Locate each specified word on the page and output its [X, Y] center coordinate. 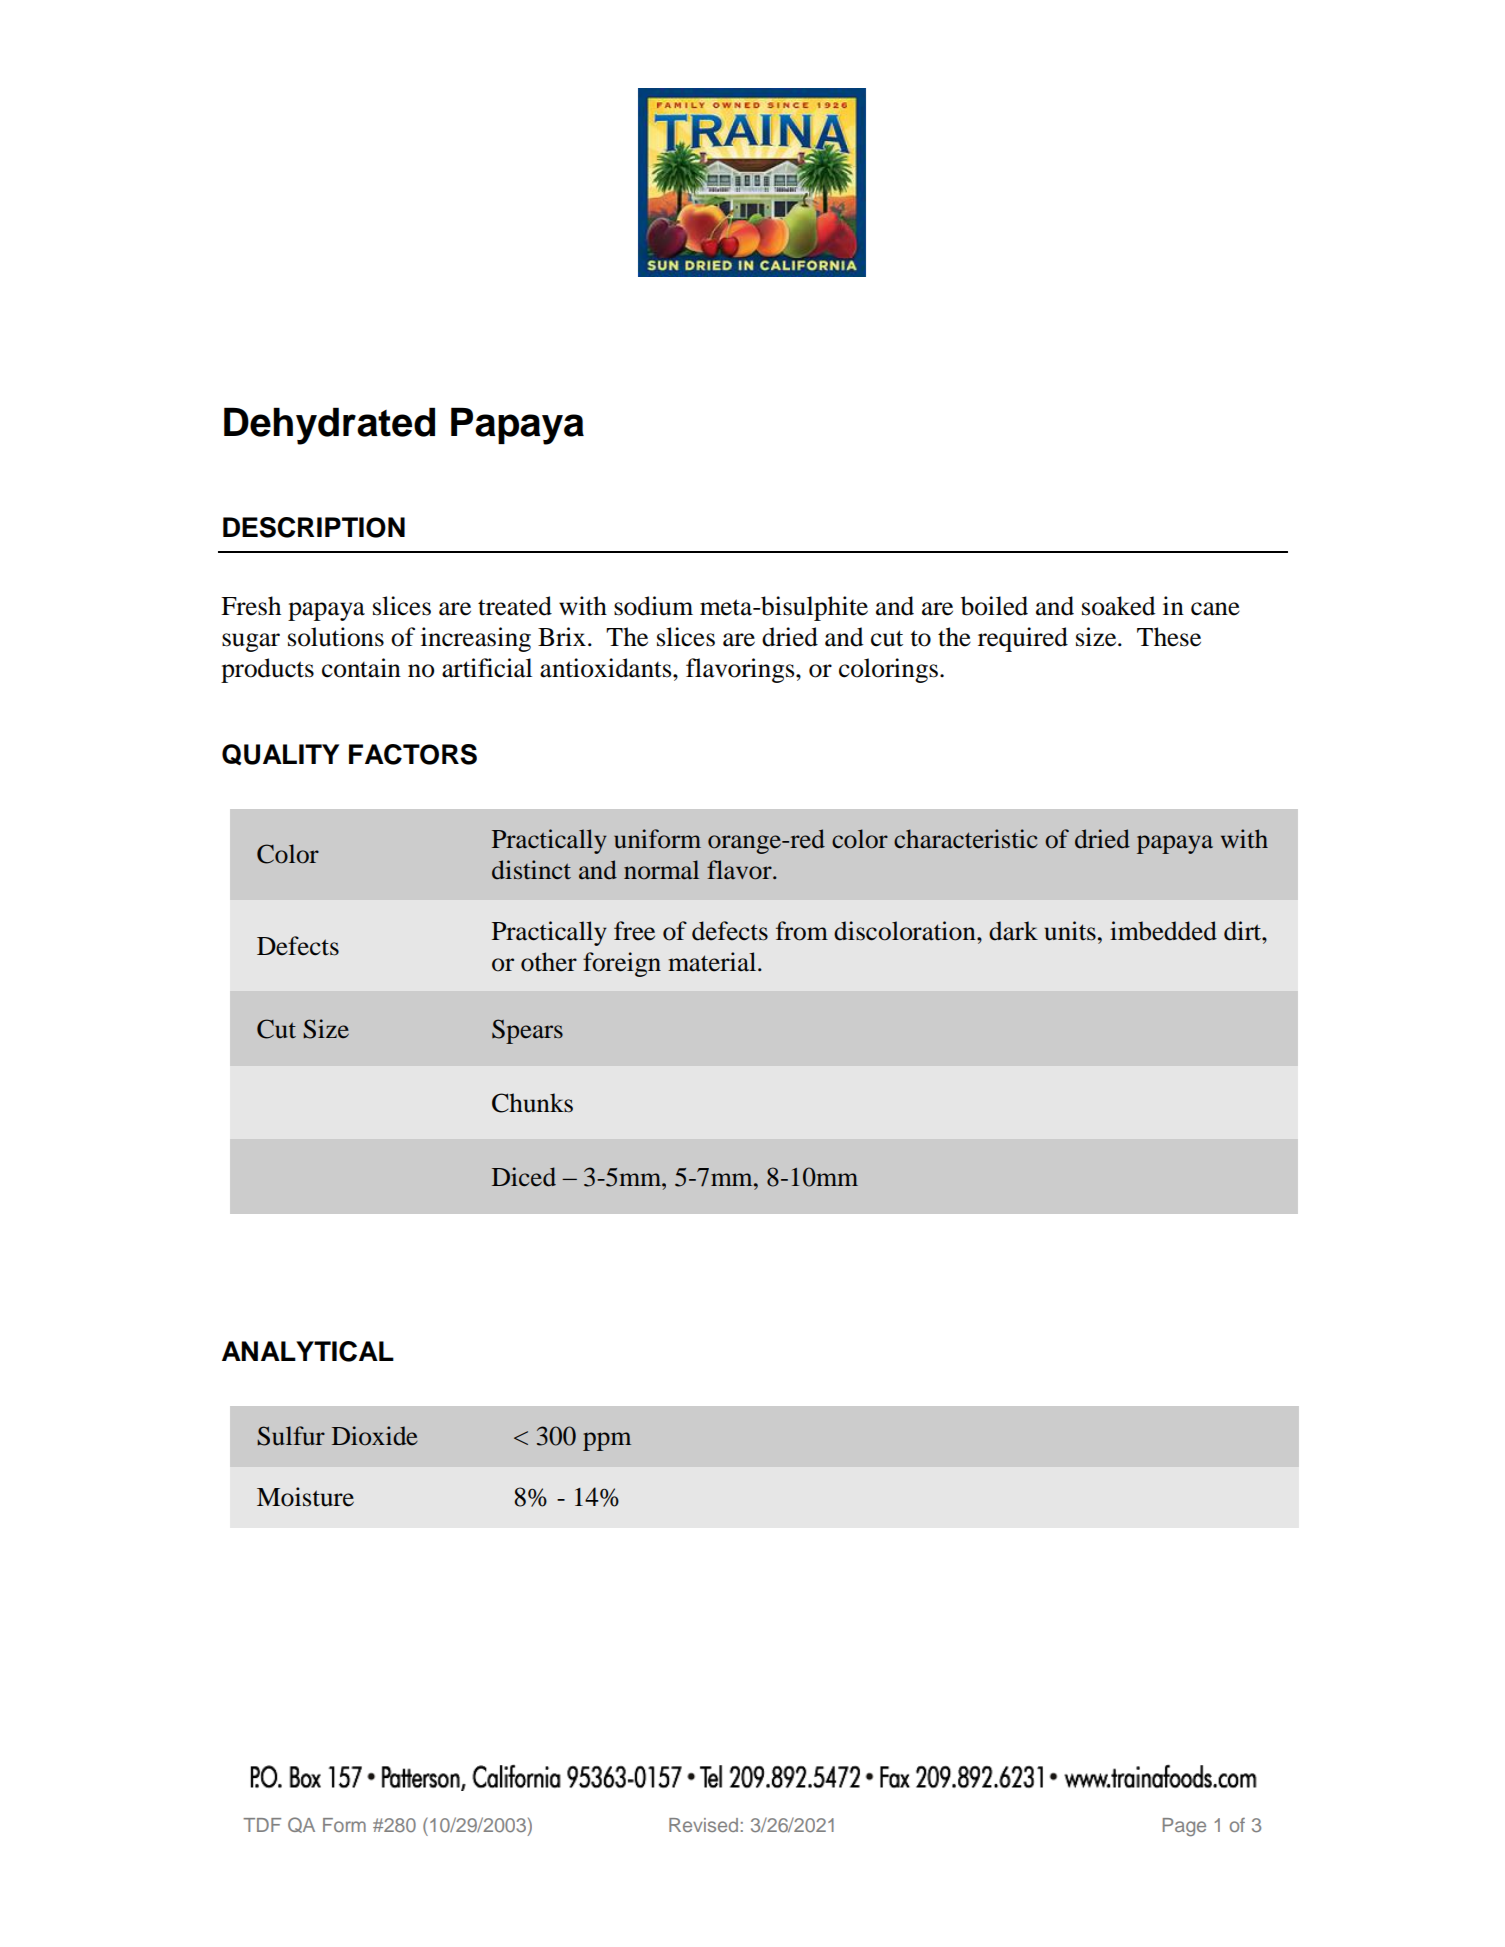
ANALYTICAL [308, 1351]
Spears [527, 1031]
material [713, 962]
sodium [653, 606]
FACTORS [413, 754]
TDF [262, 1825]
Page [1184, 1827]
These [1169, 637]
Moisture [305, 1497]
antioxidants [607, 668]
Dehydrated [329, 426]
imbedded [1163, 931]
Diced [524, 1177]
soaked [1119, 606]
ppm [607, 1441]
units [1070, 931]
